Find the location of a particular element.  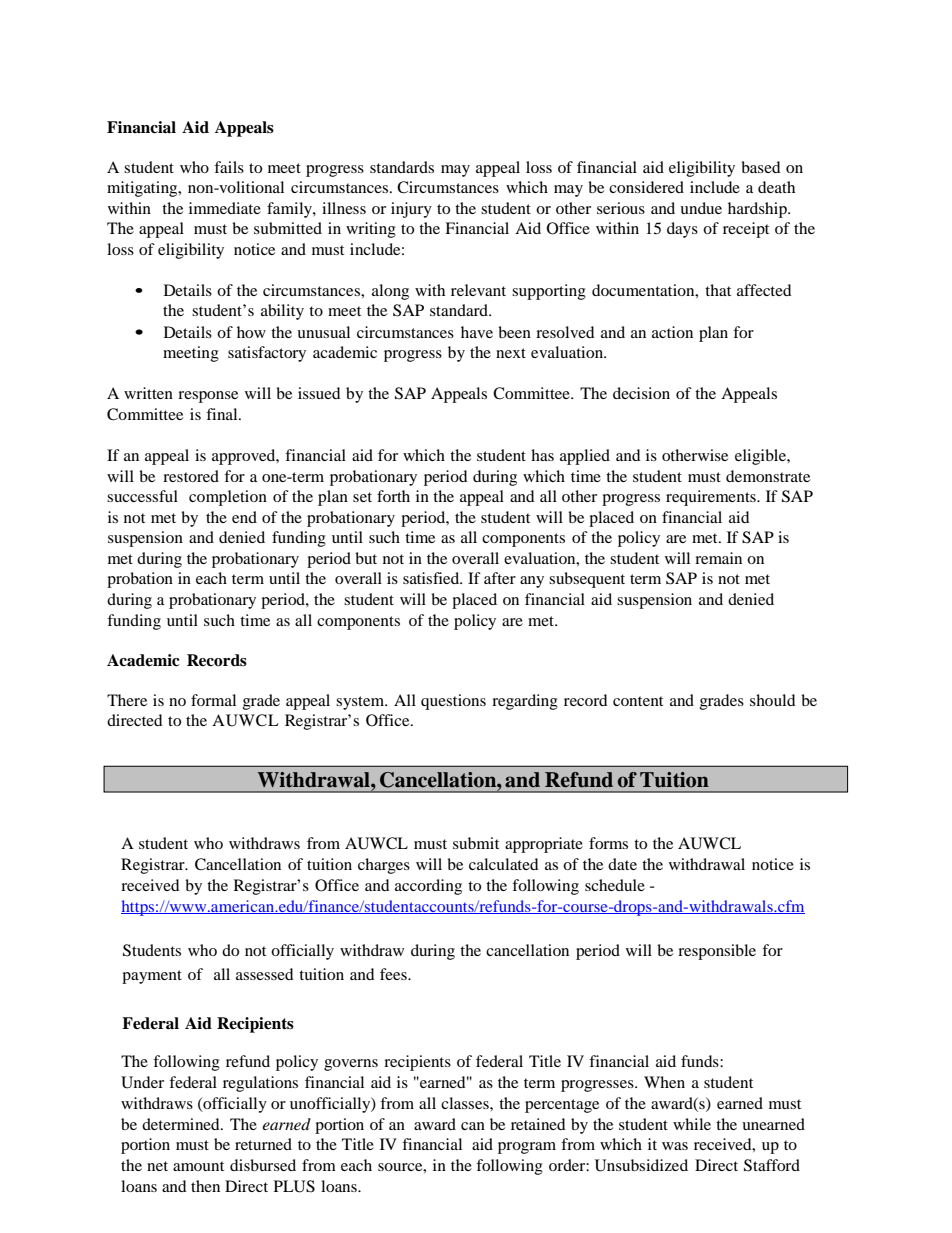

amount is located at coordinates (198, 1166).
